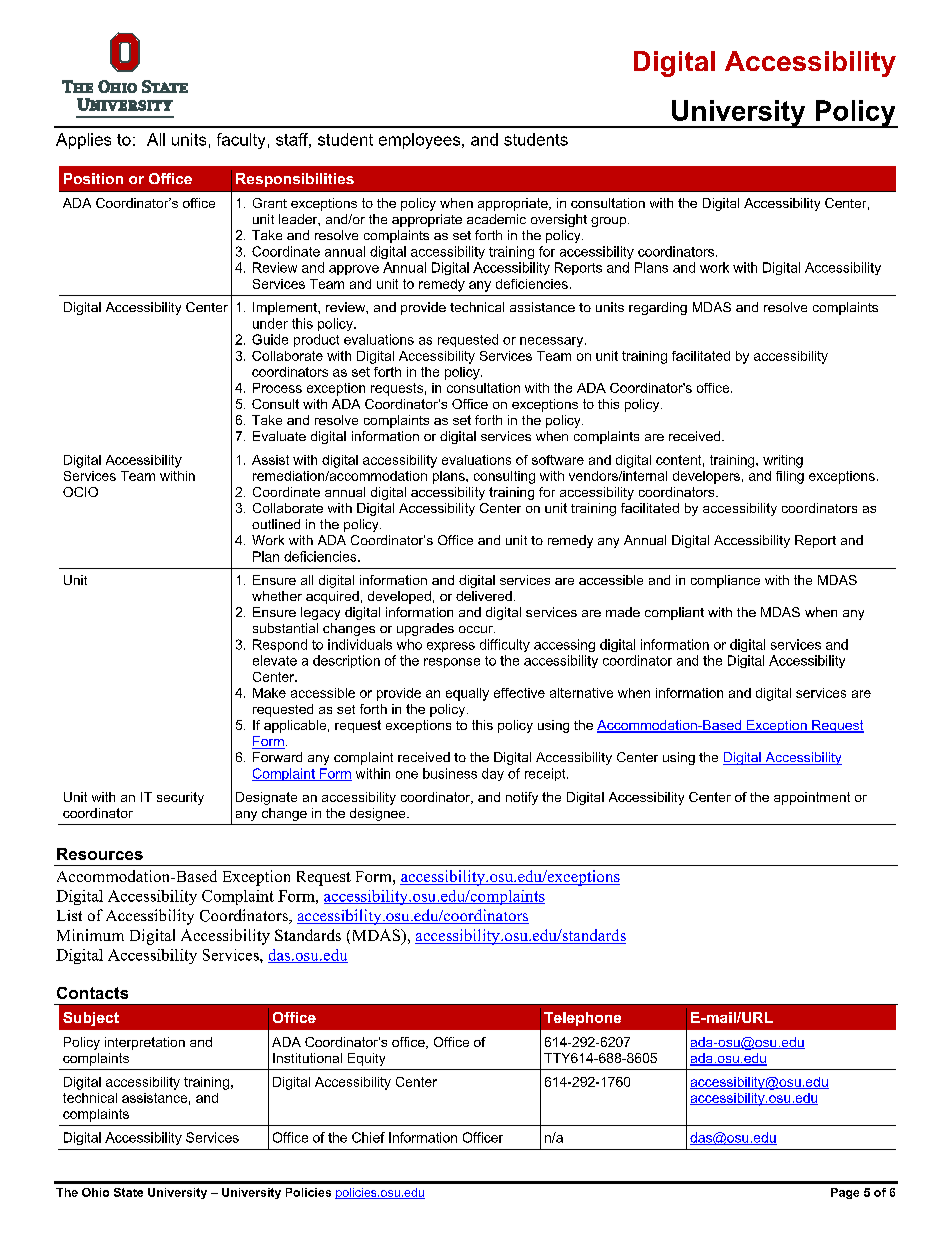 The height and width of the screenshot is (1233, 952). Describe the element at coordinates (558, 460) in the screenshot. I see `software` at that location.
